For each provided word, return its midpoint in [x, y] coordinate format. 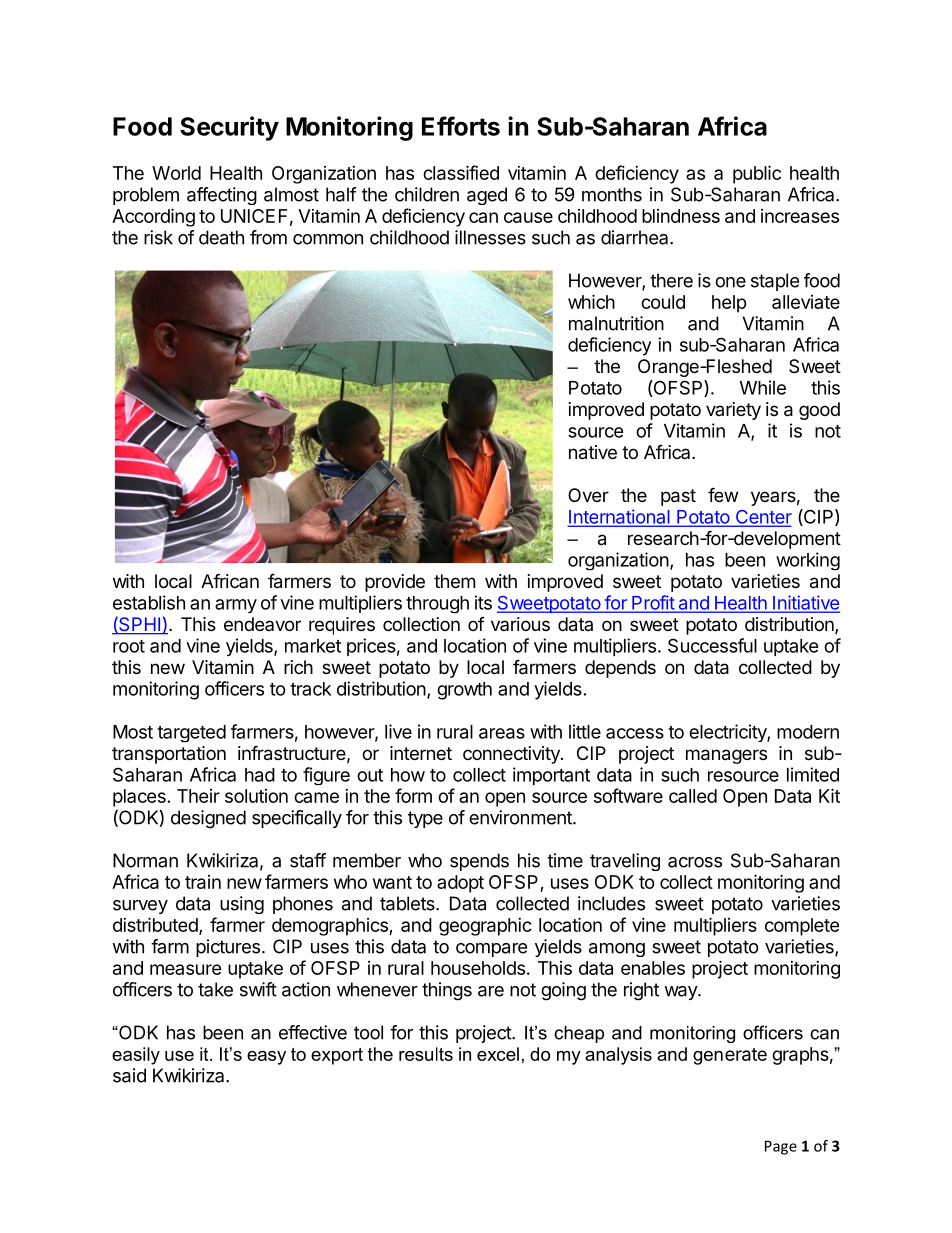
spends [479, 862]
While [763, 387]
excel [498, 1054]
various [520, 624]
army [236, 606]
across [695, 862]
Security [229, 128]
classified [461, 172]
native [593, 452]
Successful [712, 645]
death [221, 237]
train [203, 882]
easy [266, 1058]
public [757, 174]
